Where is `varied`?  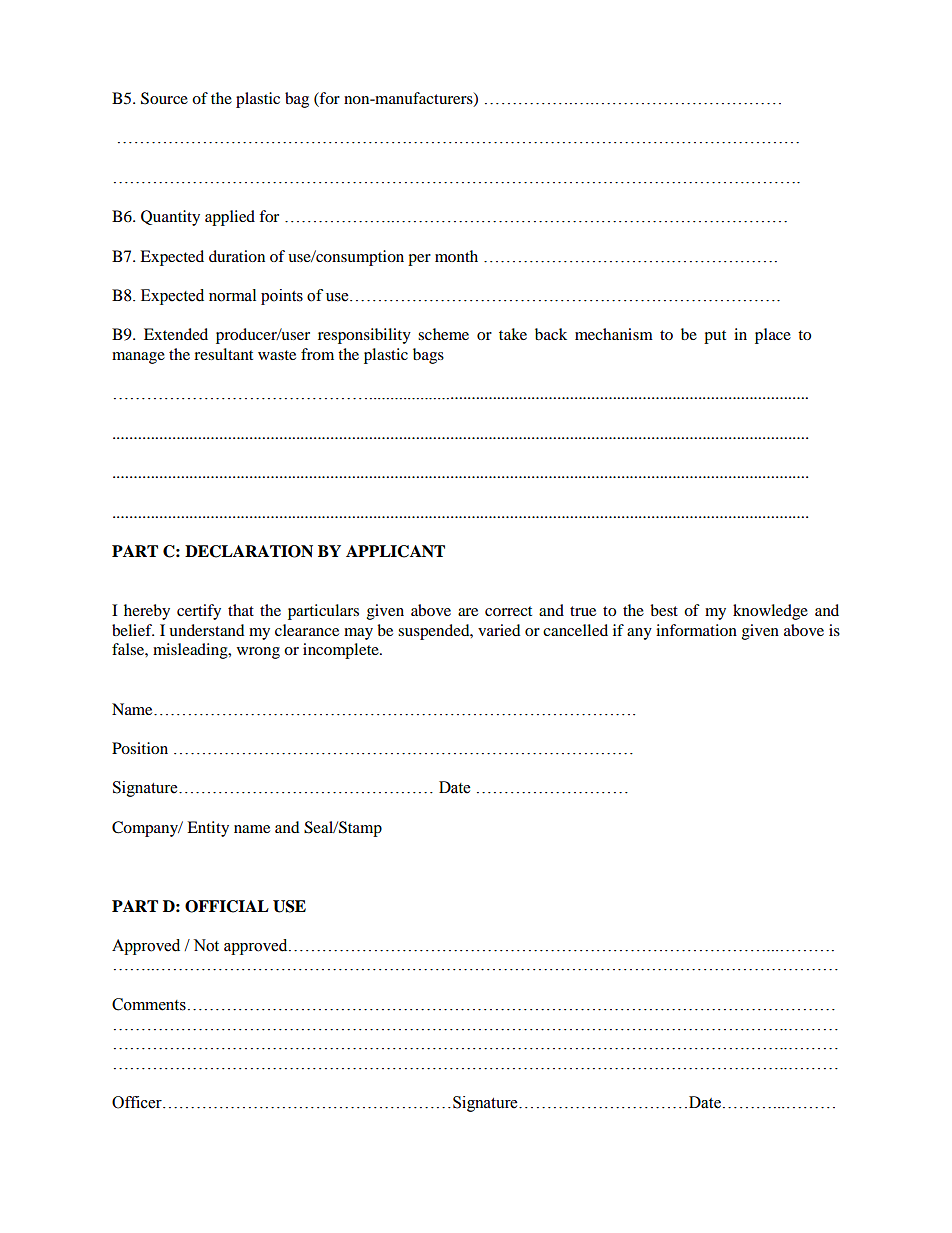
varied is located at coordinates (499, 630).
